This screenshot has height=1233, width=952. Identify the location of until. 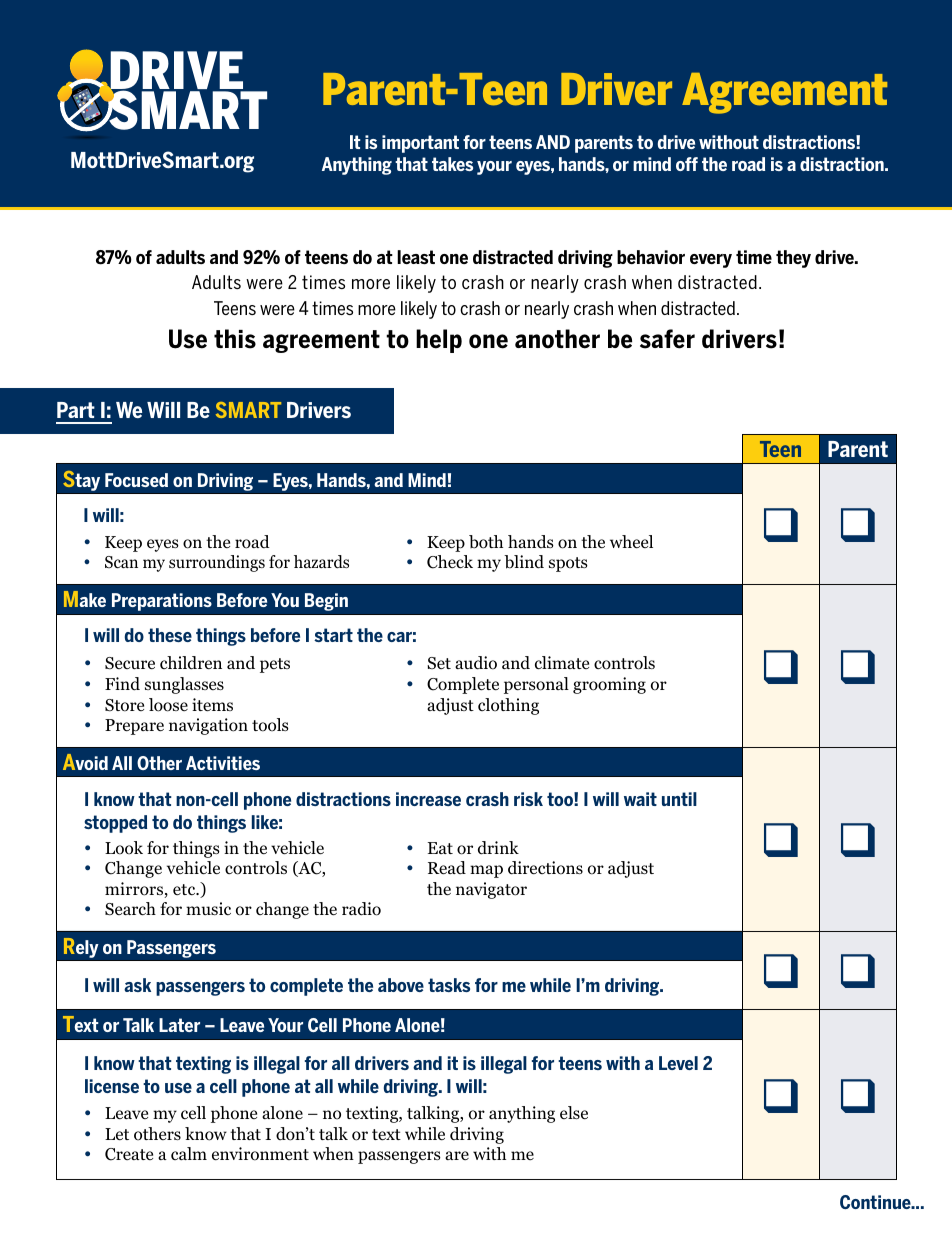
(679, 799).
